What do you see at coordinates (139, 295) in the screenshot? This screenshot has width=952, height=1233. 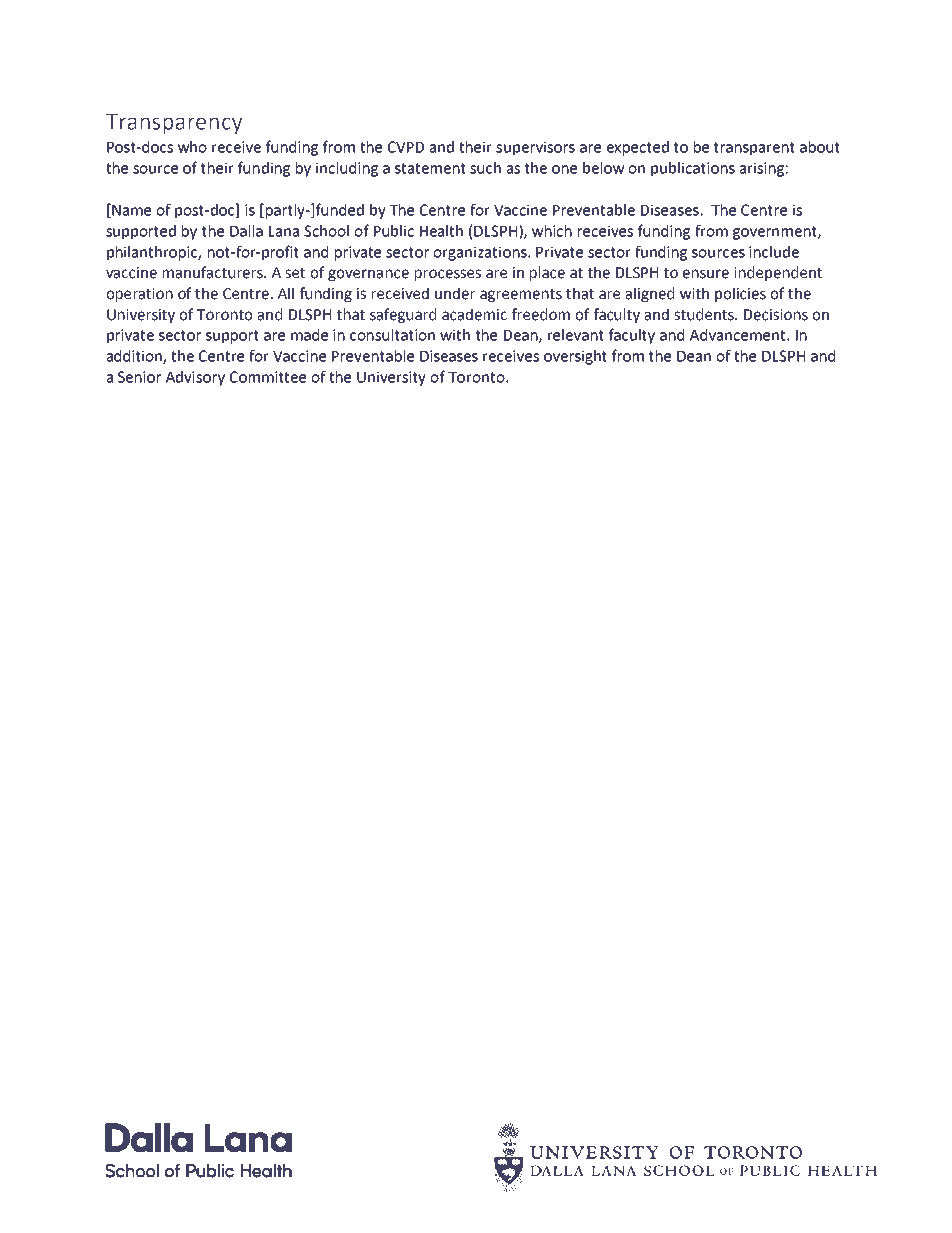 I see `operation` at bounding box center [139, 295].
